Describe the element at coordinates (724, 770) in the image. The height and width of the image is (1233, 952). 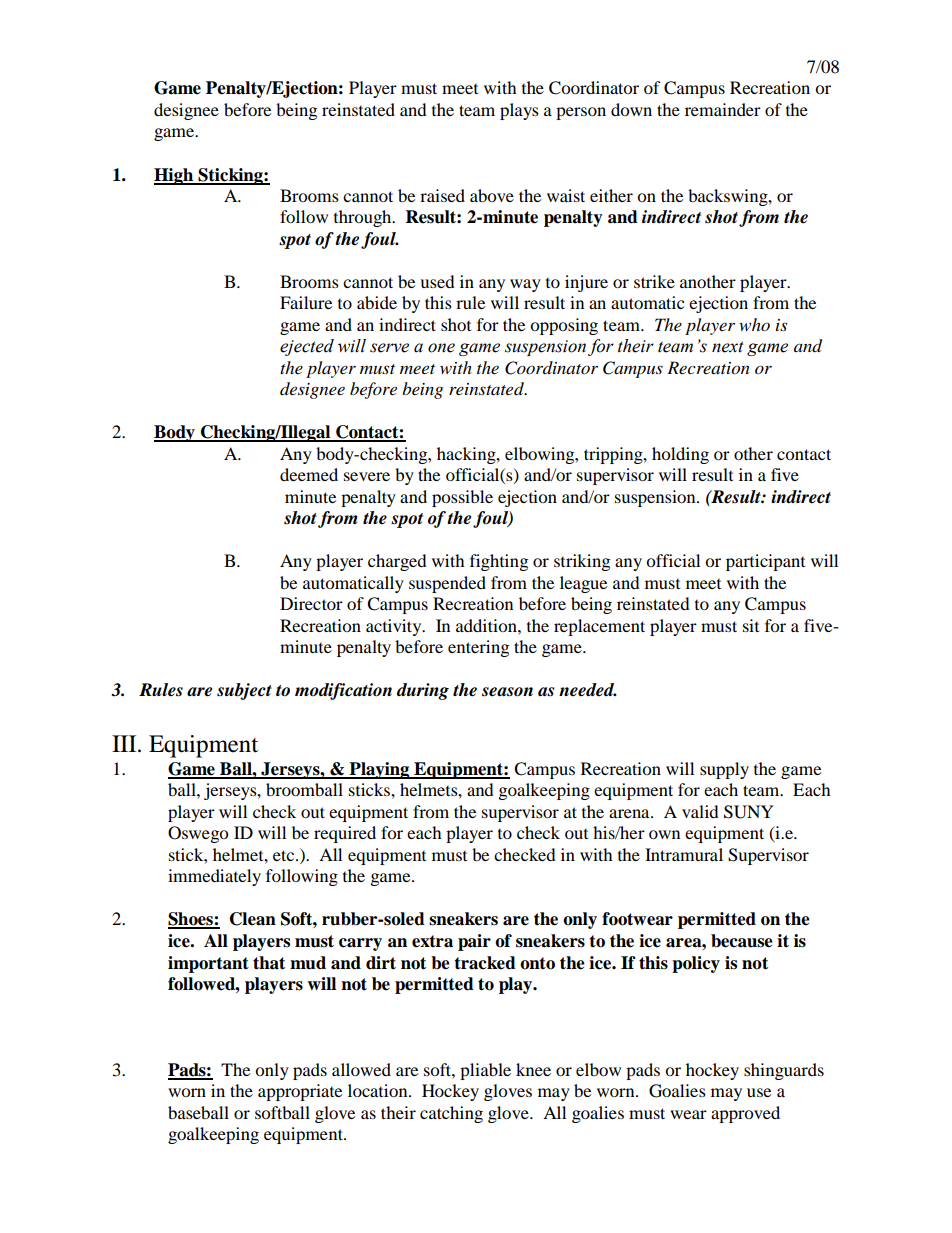
I see `supply` at that location.
